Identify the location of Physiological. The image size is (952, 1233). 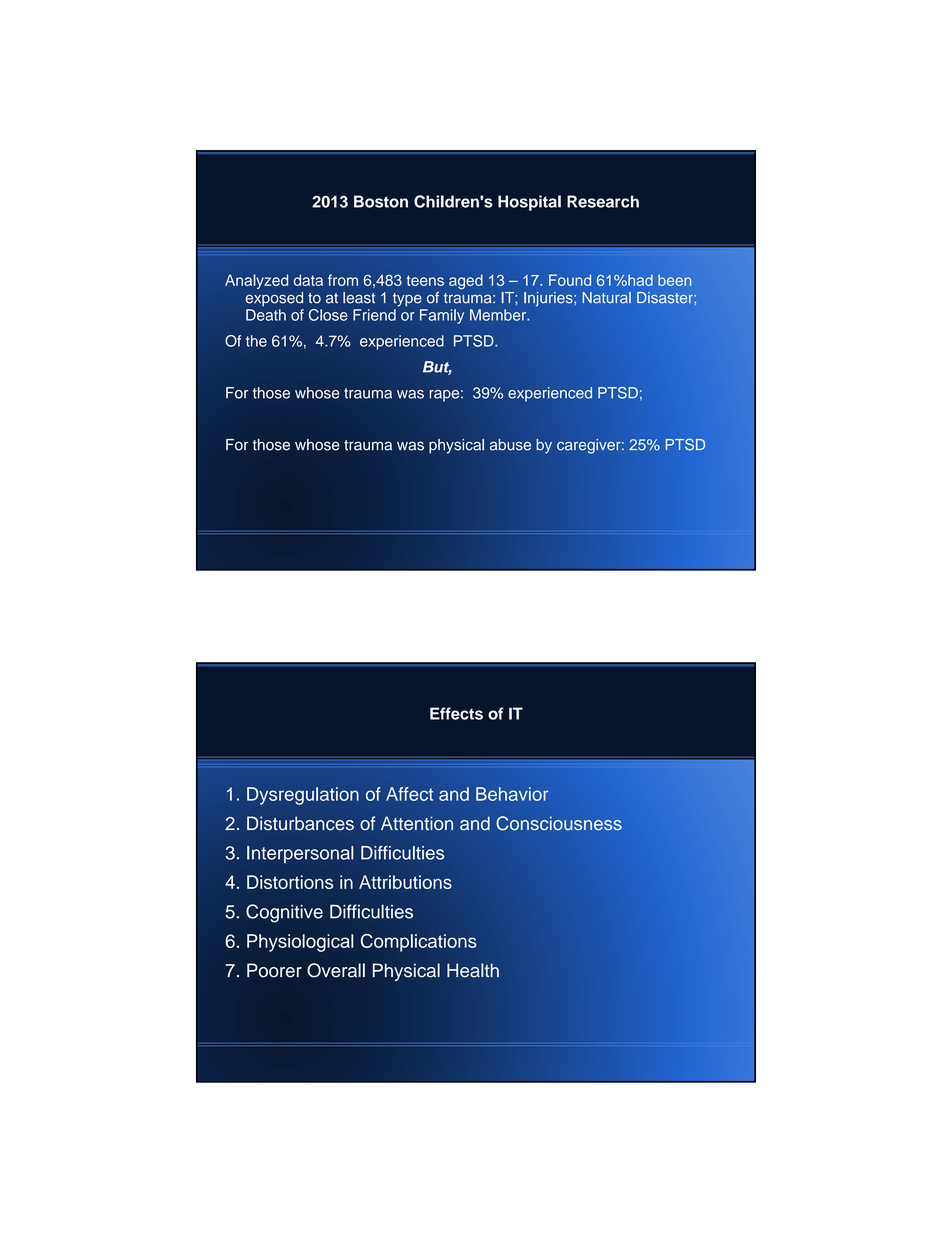
(300, 943).
